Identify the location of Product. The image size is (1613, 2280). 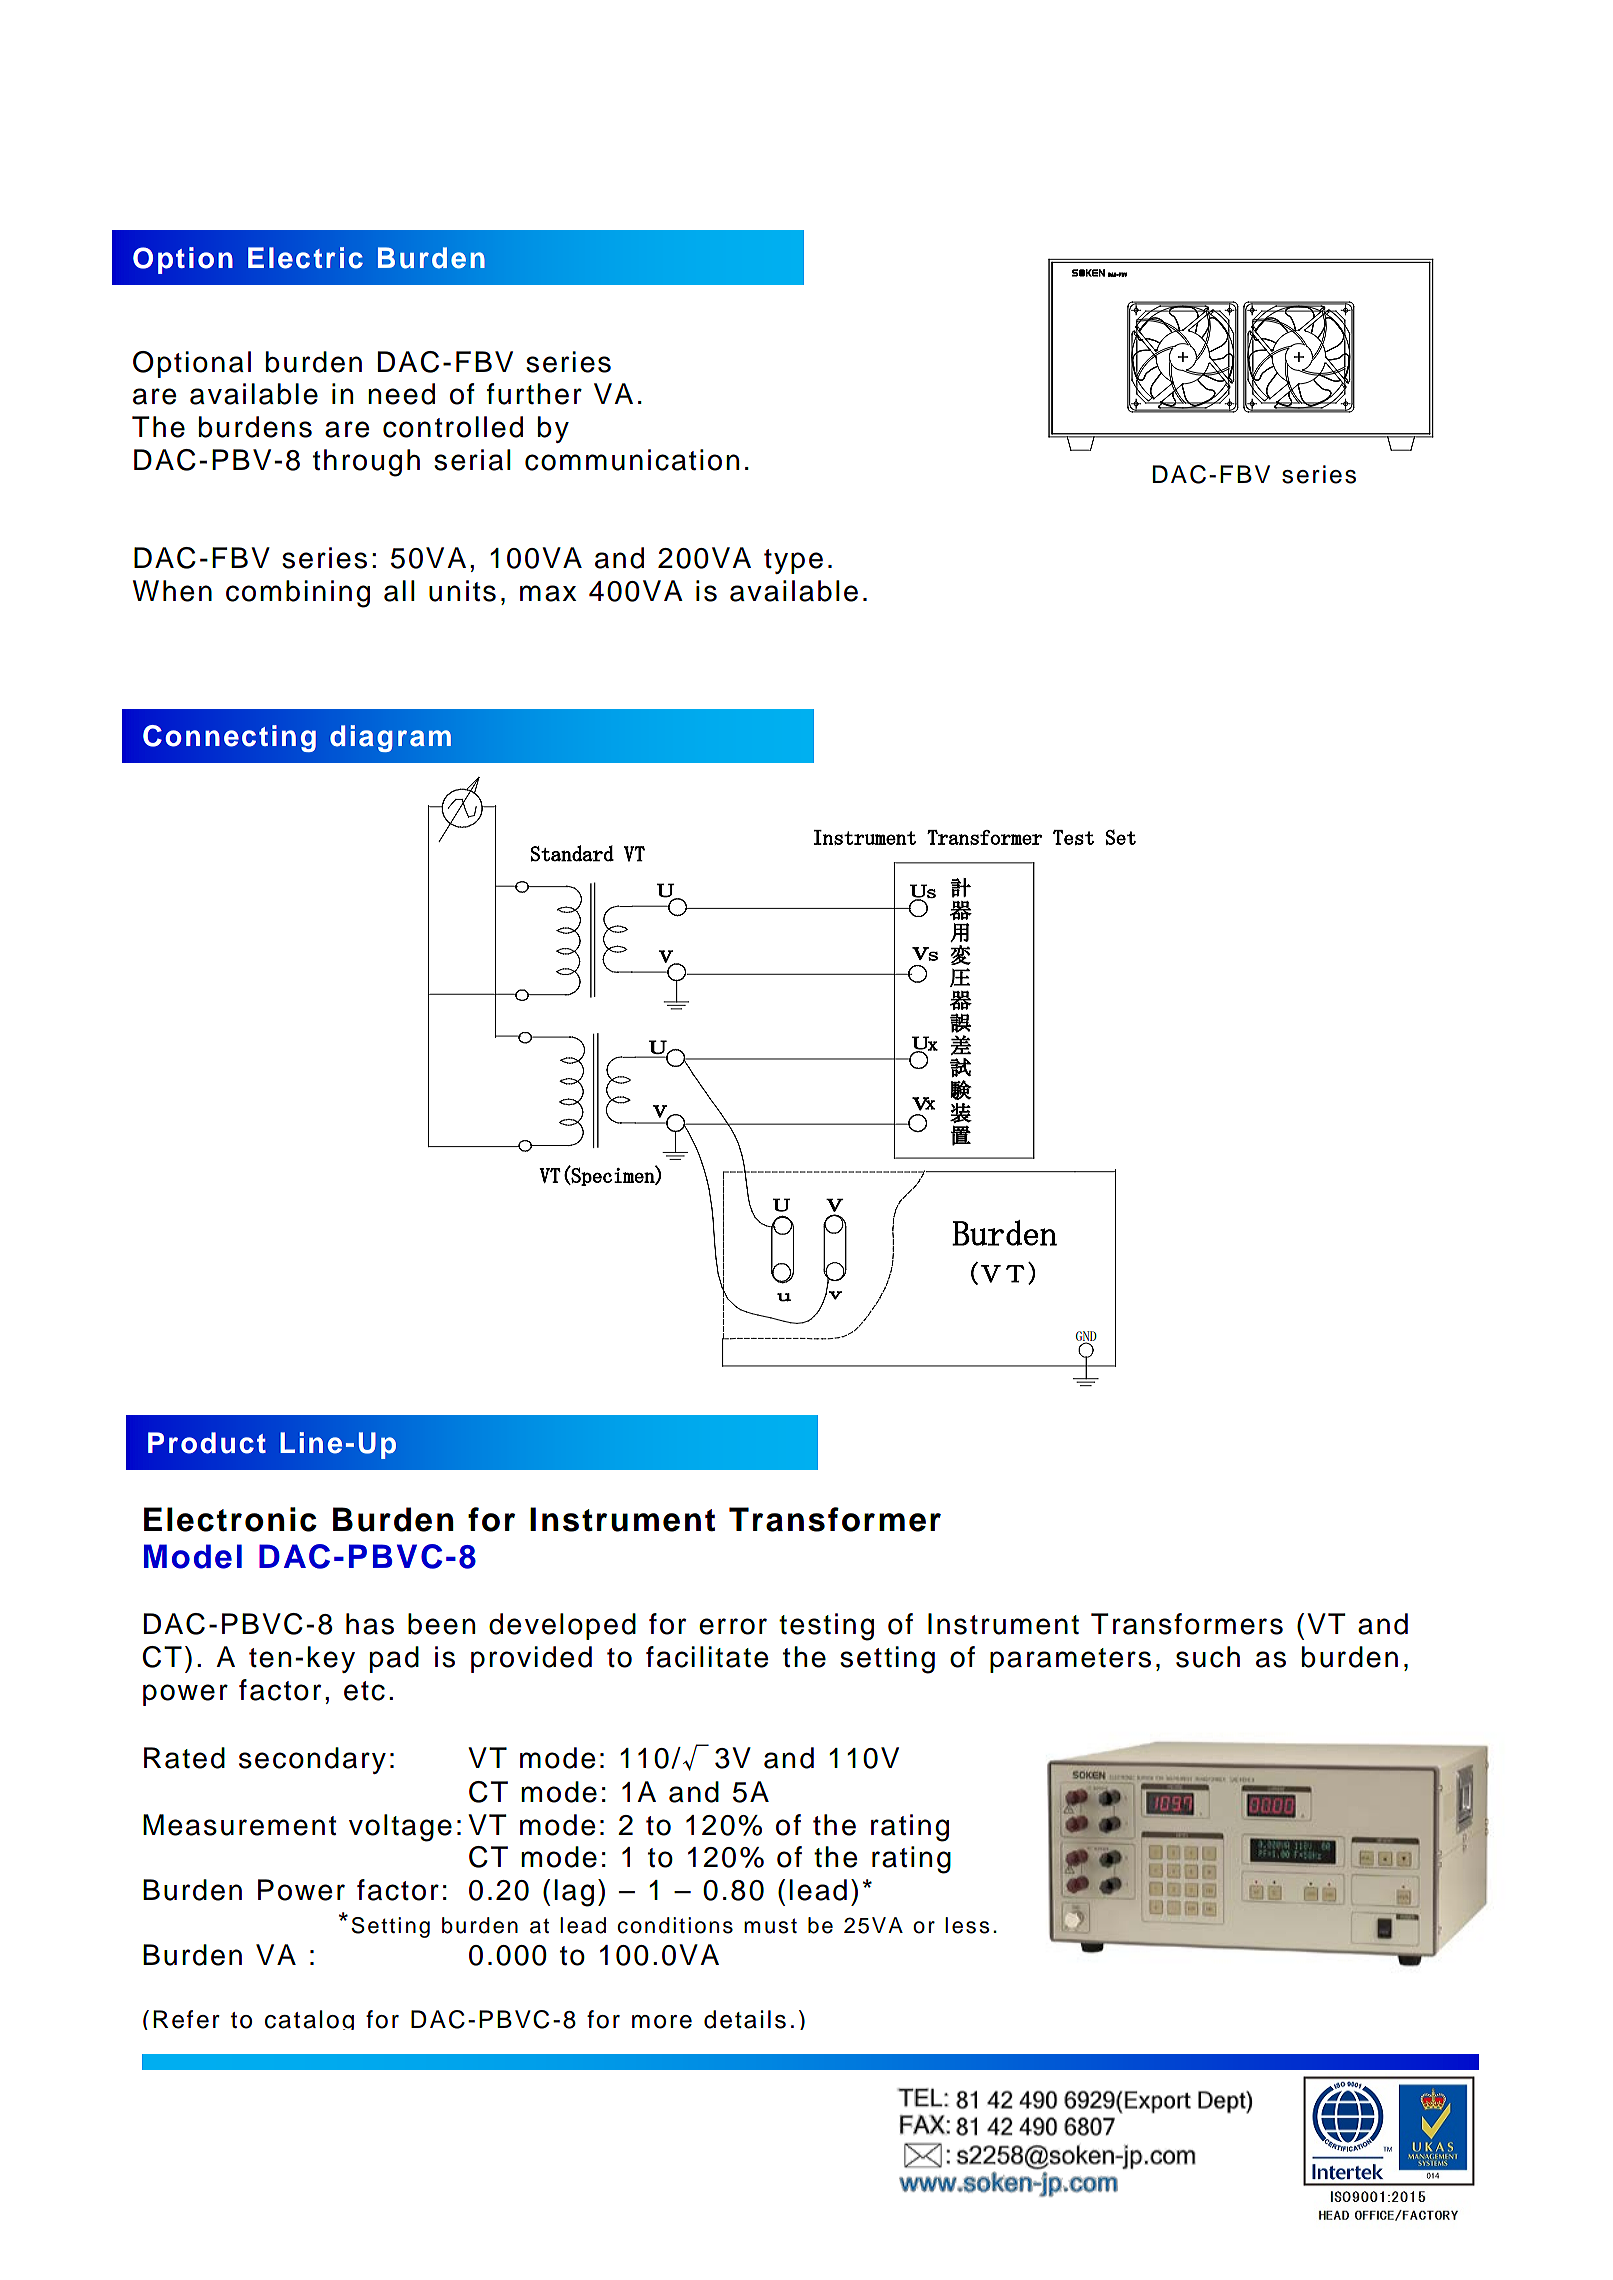
(207, 1443).
